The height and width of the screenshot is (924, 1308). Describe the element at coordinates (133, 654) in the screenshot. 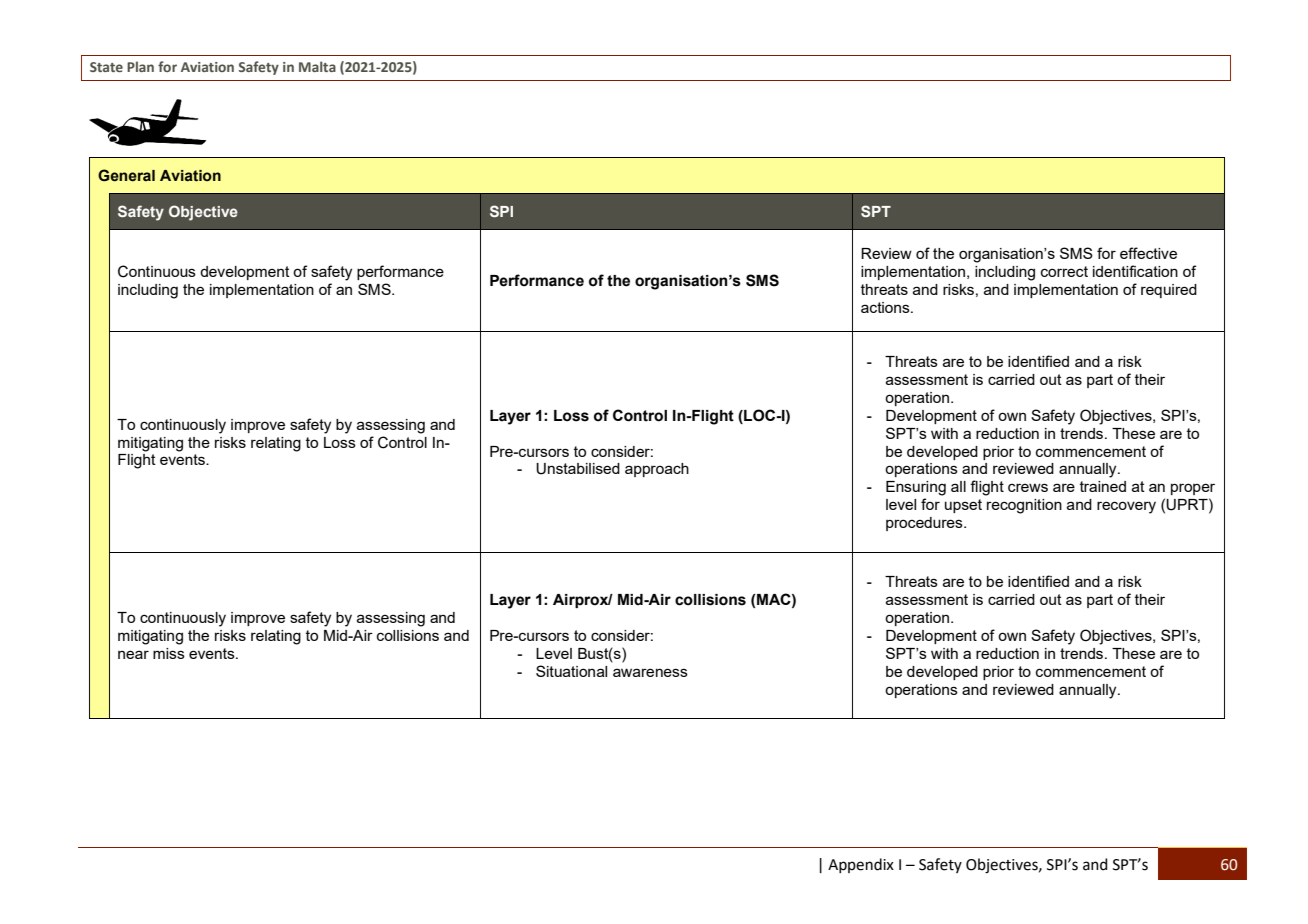

I see `near` at that location.
